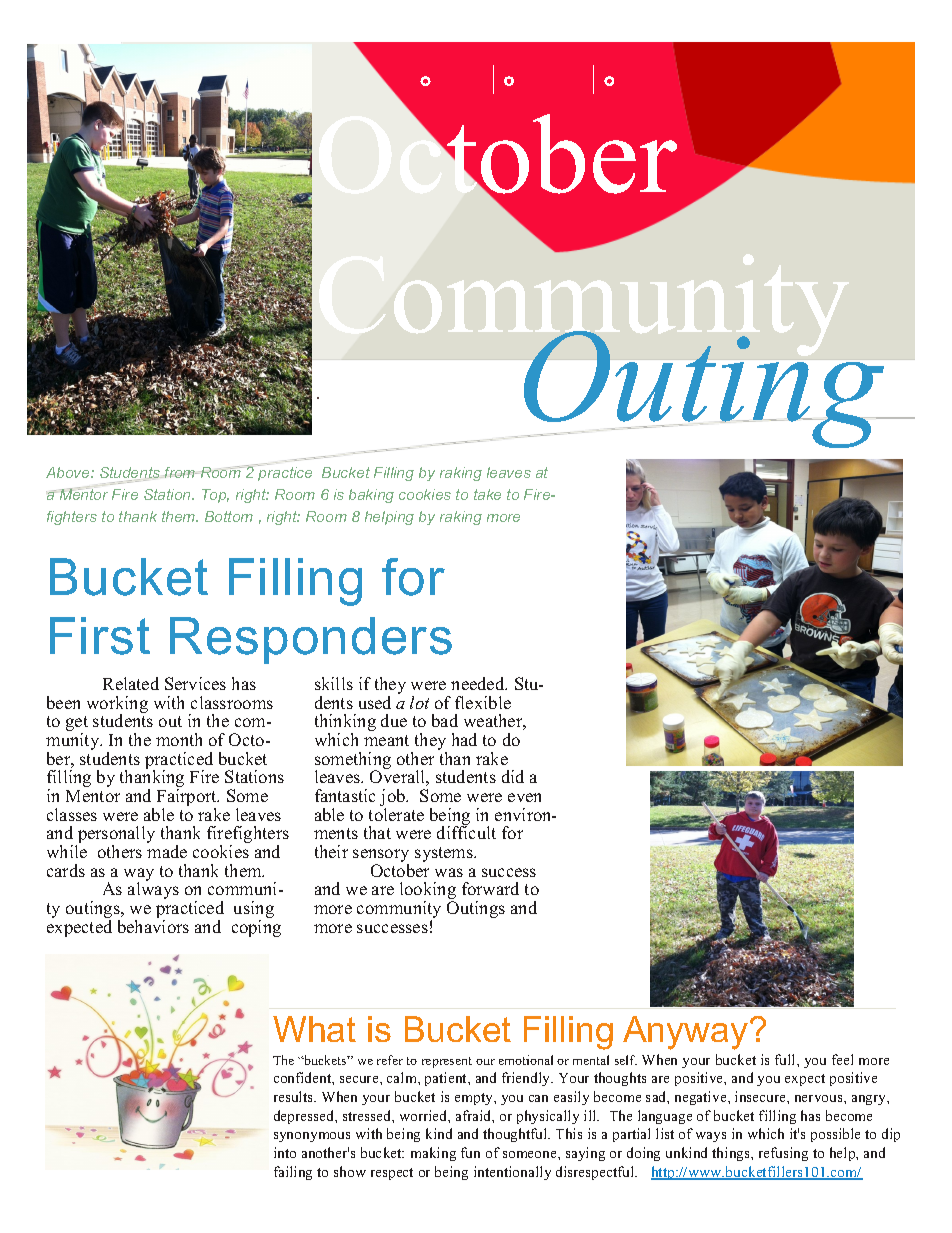  Describe the element at coordinates (117, 706) in the screenshot. I see `working` at that location.
